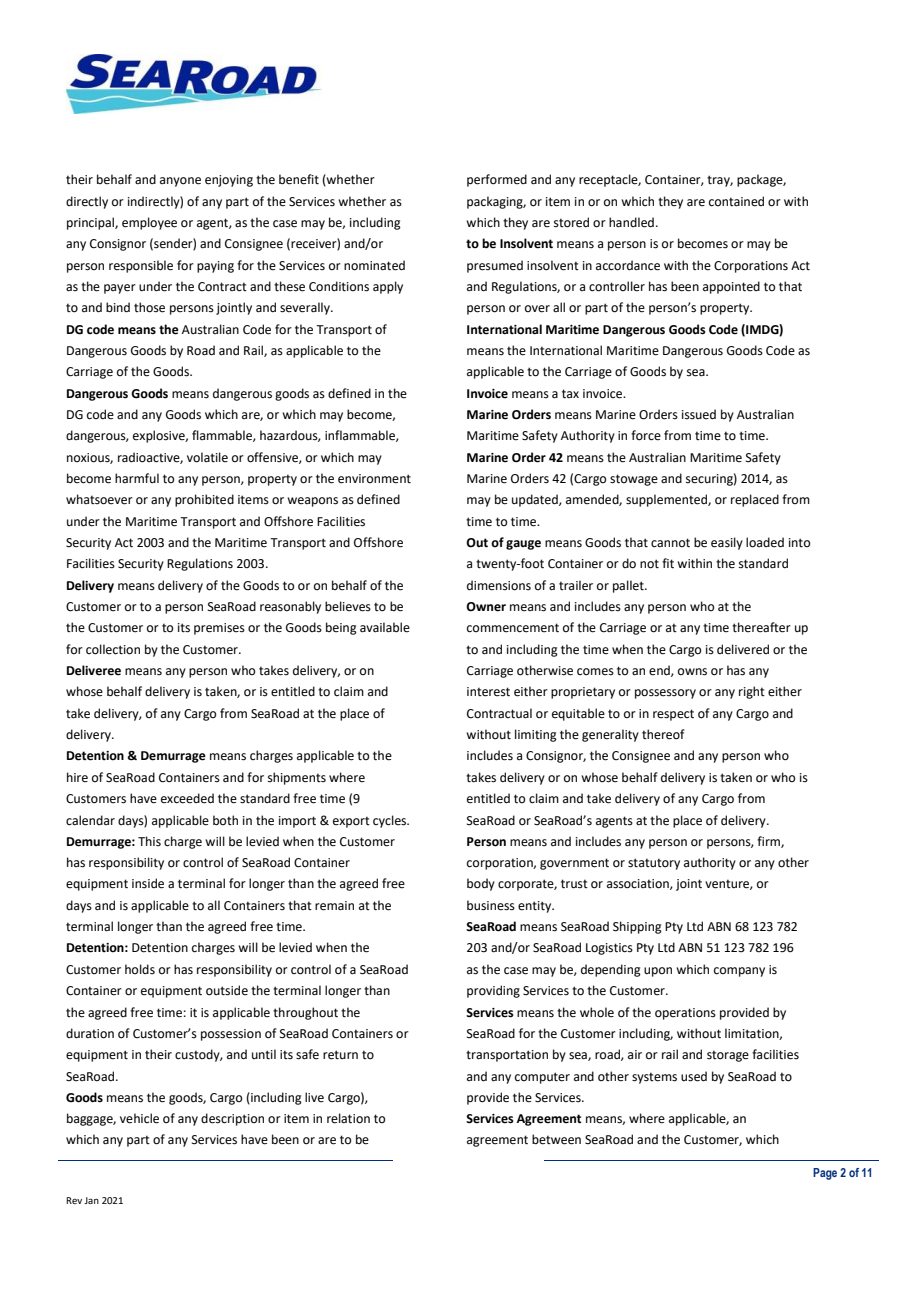 Image resolution: width=924 pixels, height=1308 pixels. I want to click on contained, so click(736, 201).
